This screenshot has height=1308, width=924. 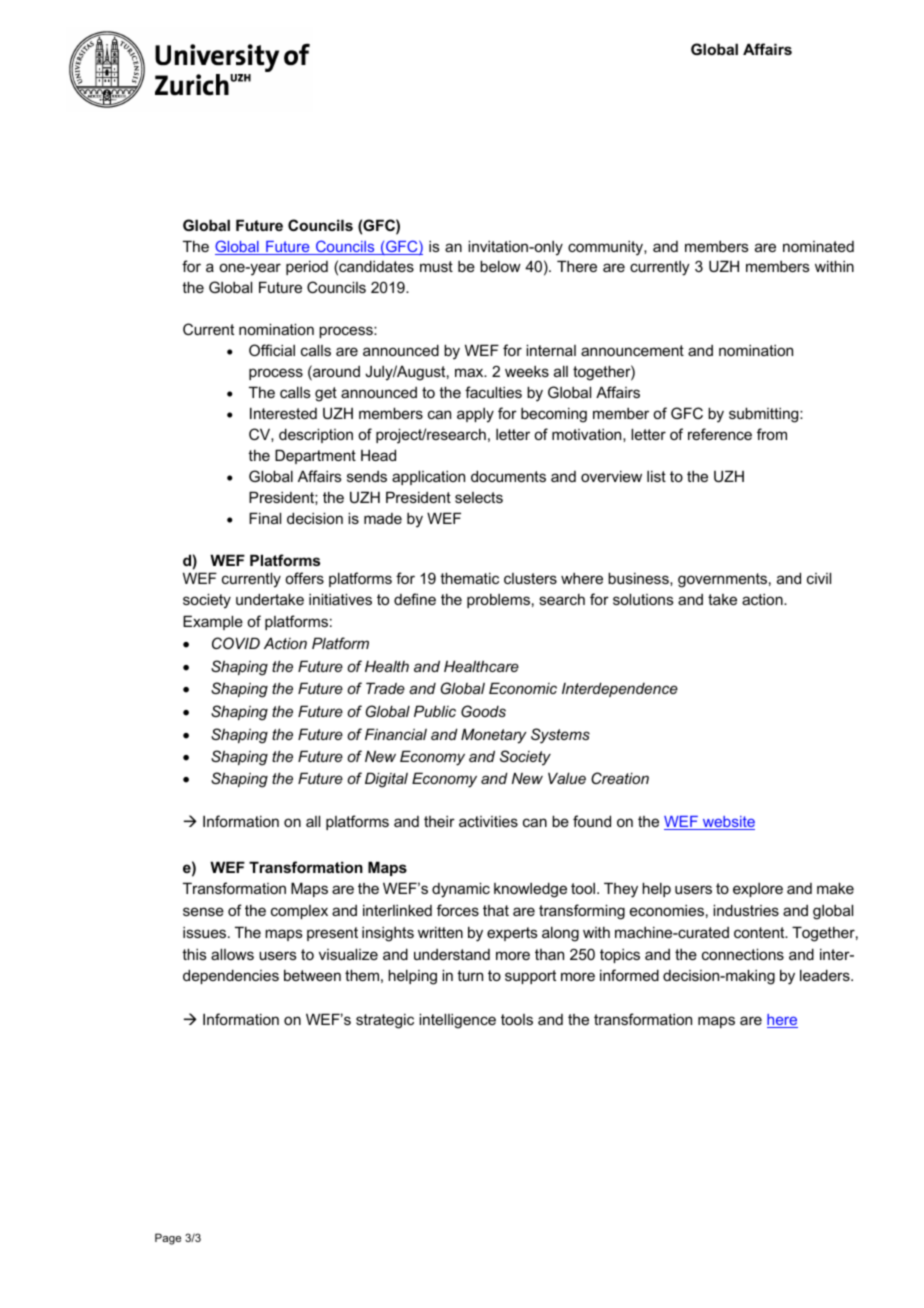 I want to click on nominated, so click(x=818, y=246).
